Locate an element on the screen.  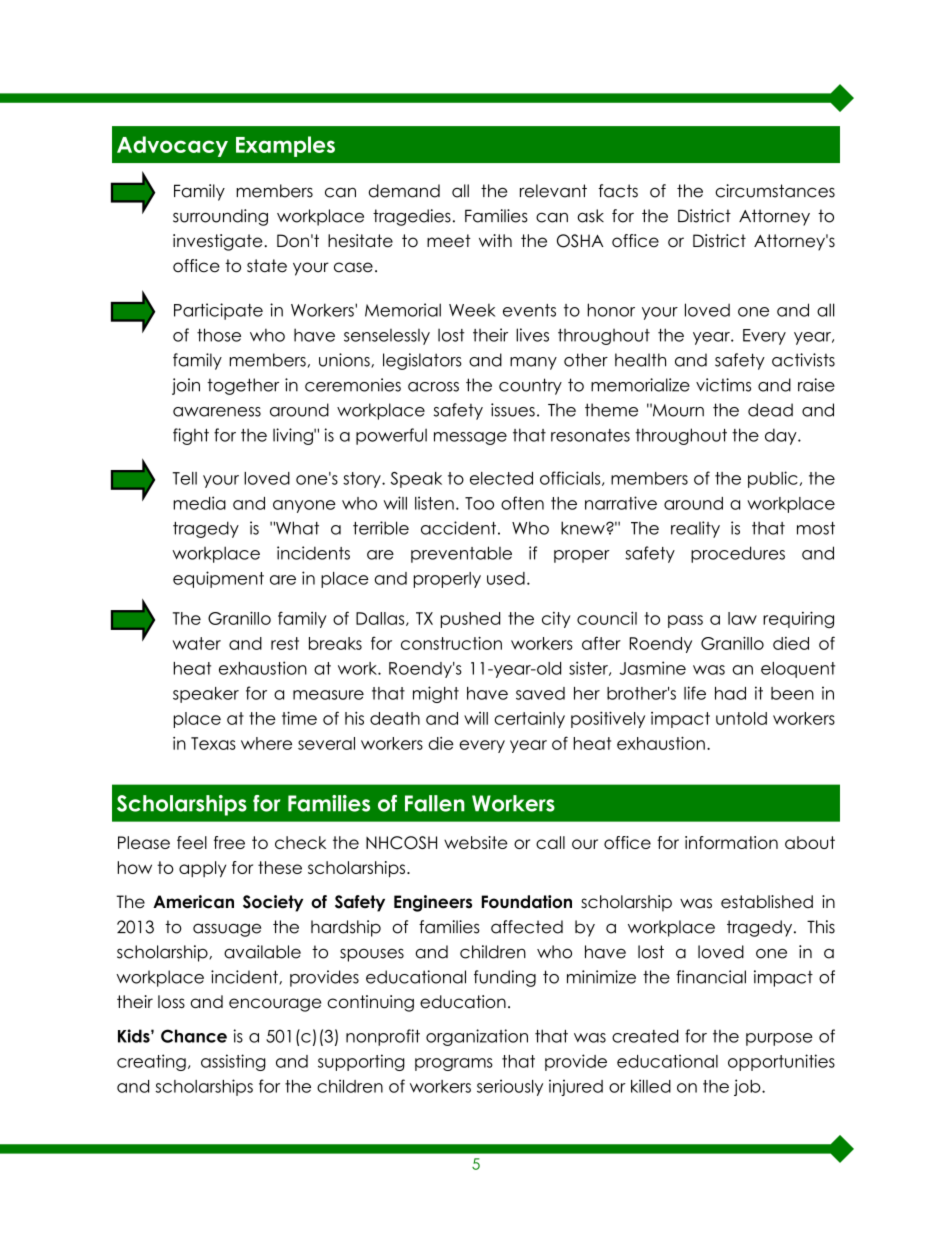
accident is located at coordinates (458, 528).
